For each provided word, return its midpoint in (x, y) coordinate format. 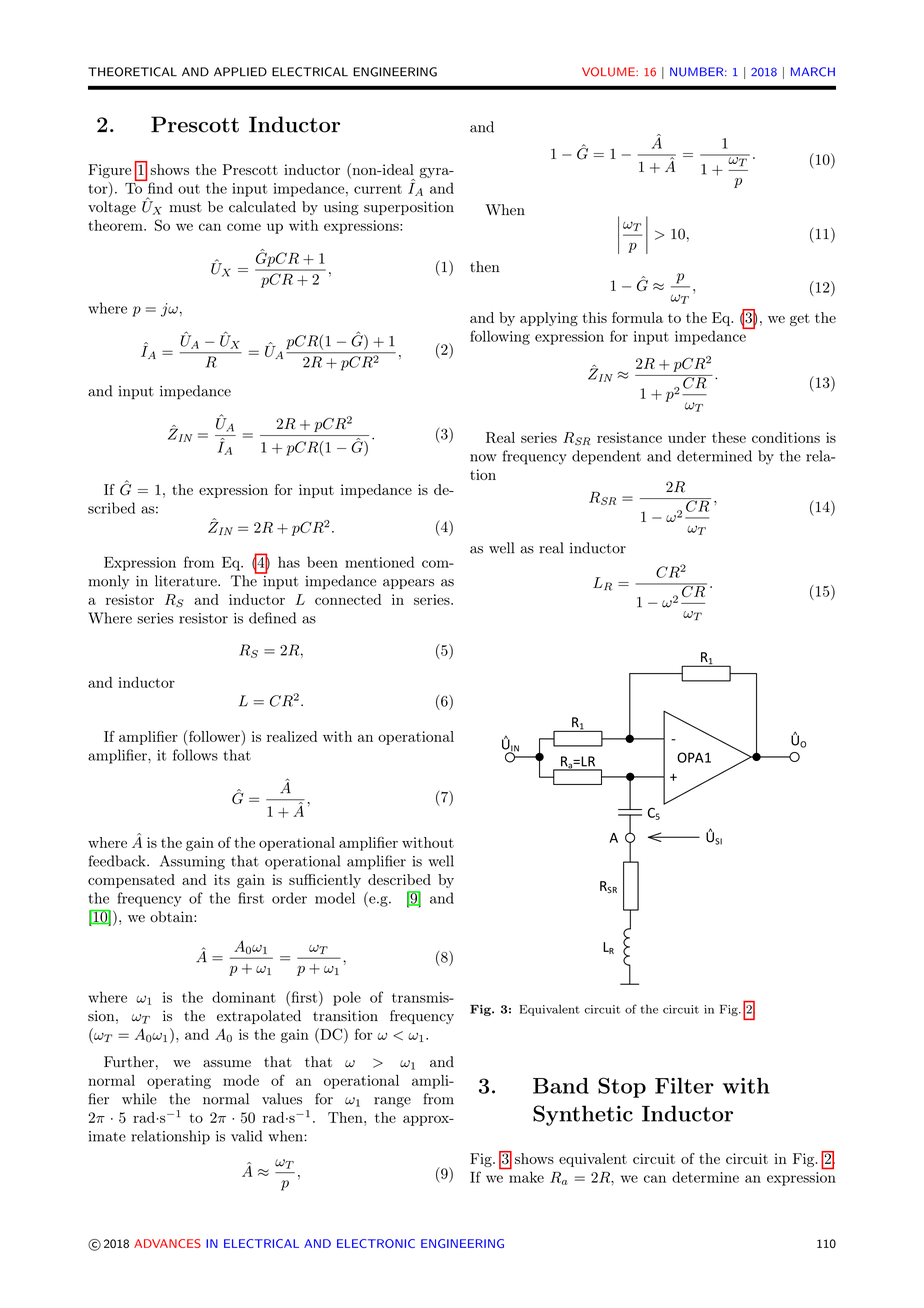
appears (408, 584)
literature (187, 581)
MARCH (813, 72)
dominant (244, 997)
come (244, 227)
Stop (622, 1087)
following (500, 337)
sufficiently (325, 881)
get (800, 319)
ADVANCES (167, 1243)
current (378, 189)
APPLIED (240, 72)
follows (195, 755)
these (729, 437)
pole (347, 998)
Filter (684, 1086)
